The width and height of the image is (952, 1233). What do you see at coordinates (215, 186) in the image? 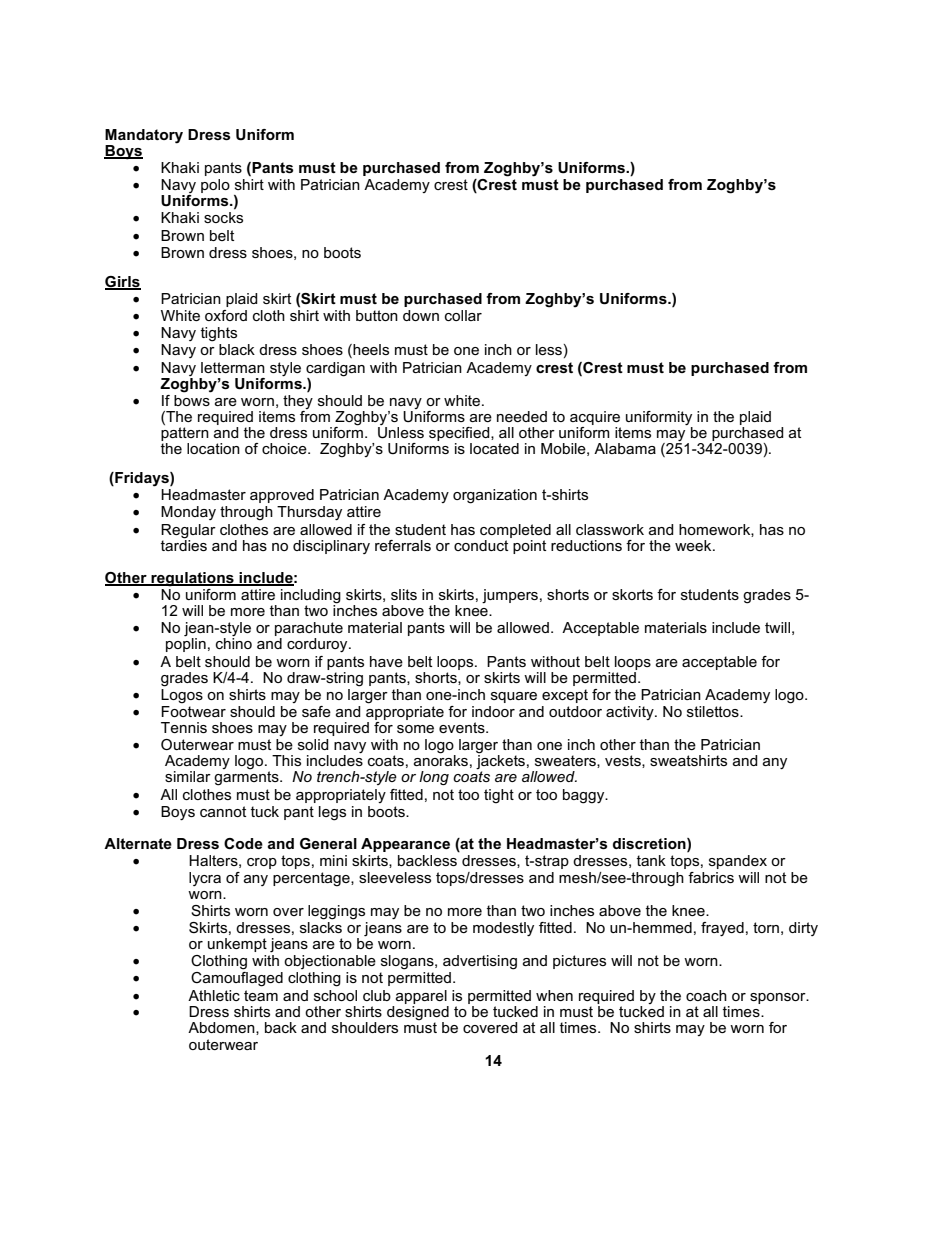
I see `polo` at bounding box center [215, 186].
